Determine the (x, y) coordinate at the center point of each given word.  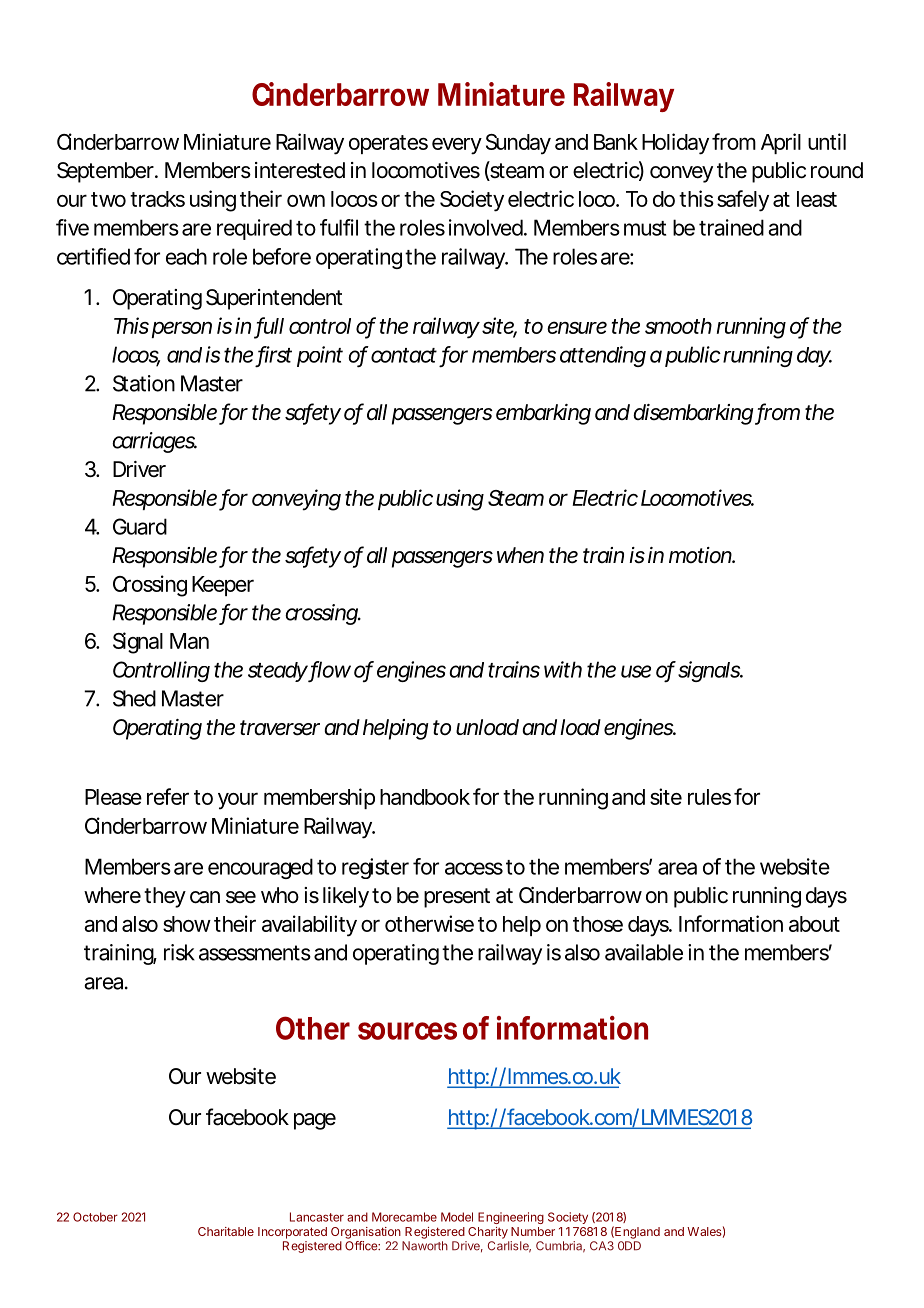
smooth (678, 326)
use (636, 671)
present (457, 898)
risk (179, 952)
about (814, 924)
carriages (154, 442)
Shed (134, 698)
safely (743, 201)
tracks (157, 199)
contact (404, 355)
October (95, 1217)
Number (533, 1231)
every (457, 146)
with (563, 669)
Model (457, 1217)
